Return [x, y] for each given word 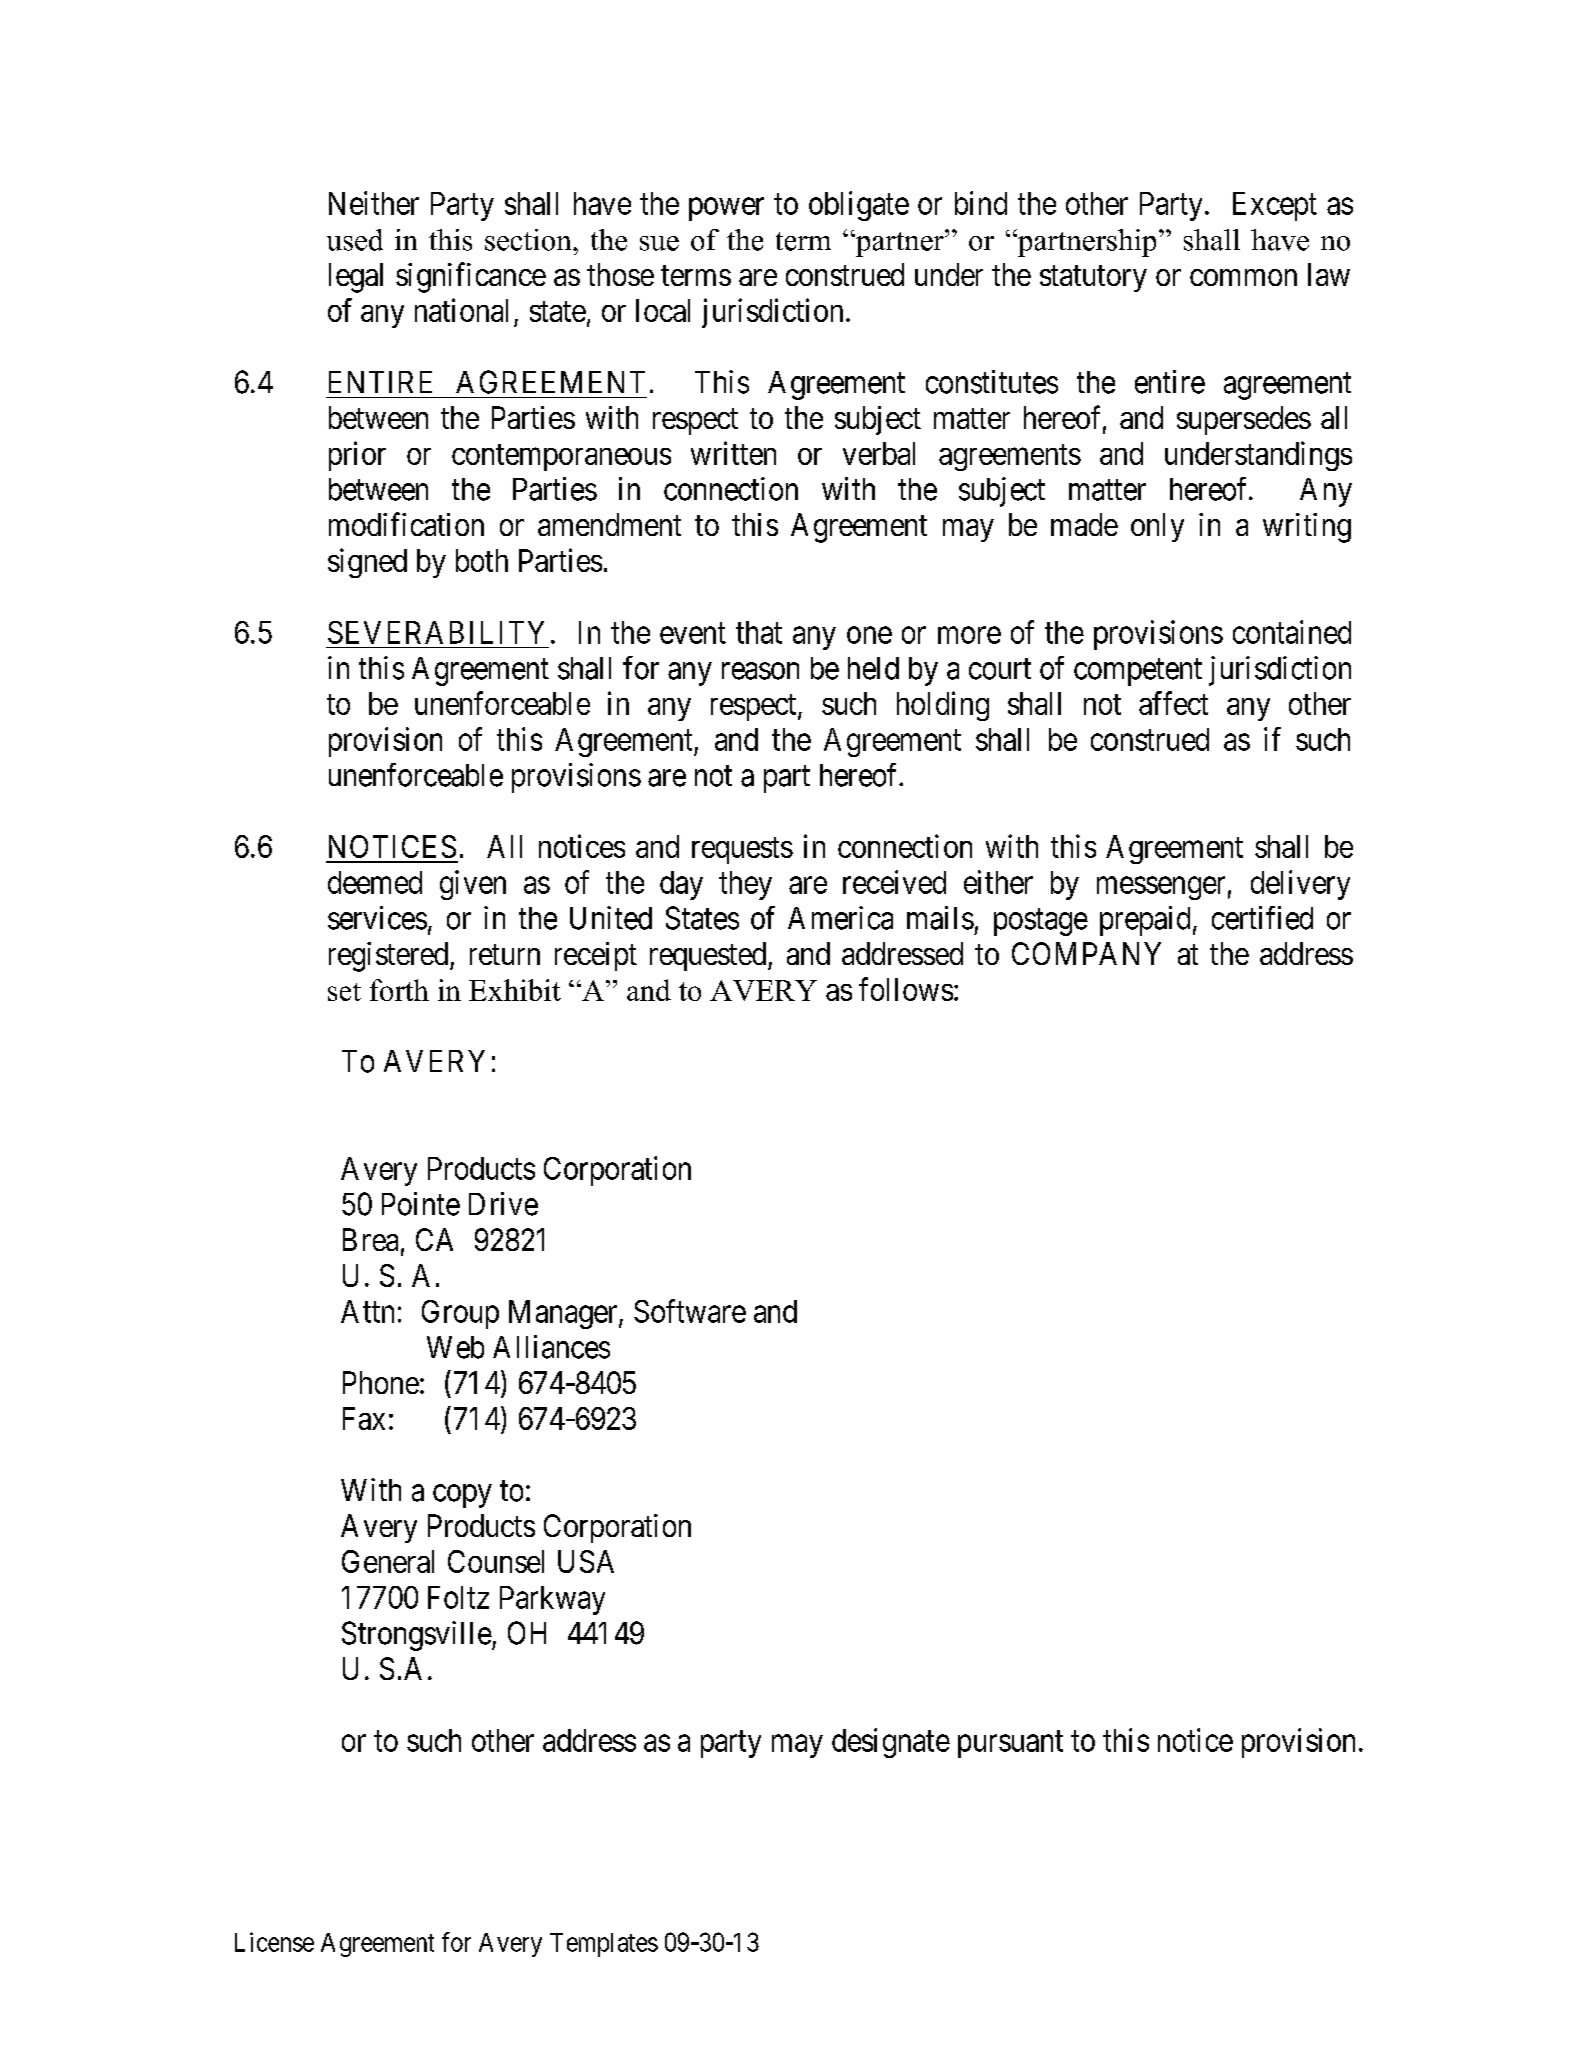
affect [1173, 703]
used [355, 240]
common [1243, 277]
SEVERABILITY [436, 632]
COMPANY [1086, 953]
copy [462, 1496]
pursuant [1010, 1744]
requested [709, 956]
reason [760, 671]
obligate [859, 206]
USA [586, 1561]
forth [399, 990]
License [274, 1942]
